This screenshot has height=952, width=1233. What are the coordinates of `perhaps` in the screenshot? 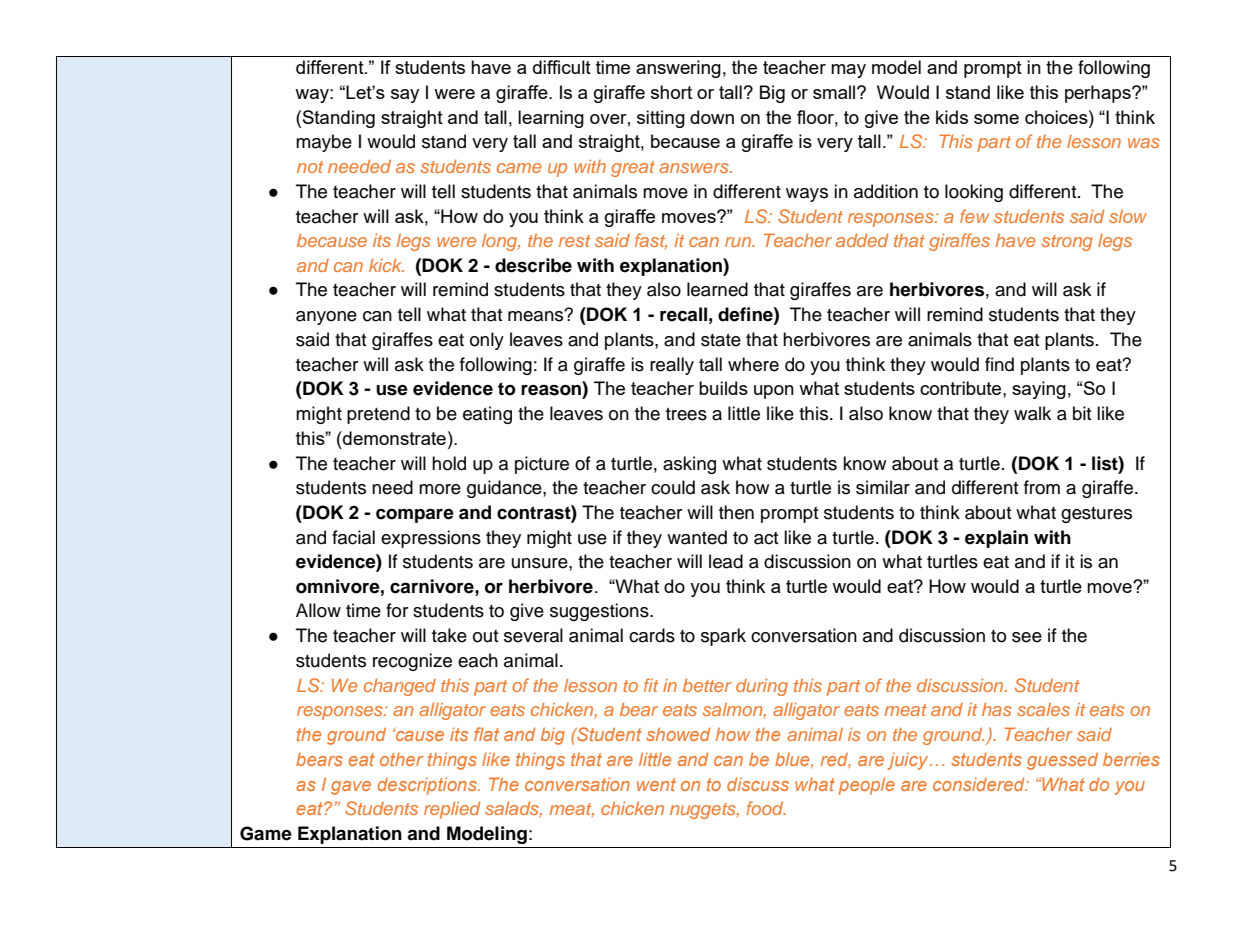 It's located at (1099, 94).
